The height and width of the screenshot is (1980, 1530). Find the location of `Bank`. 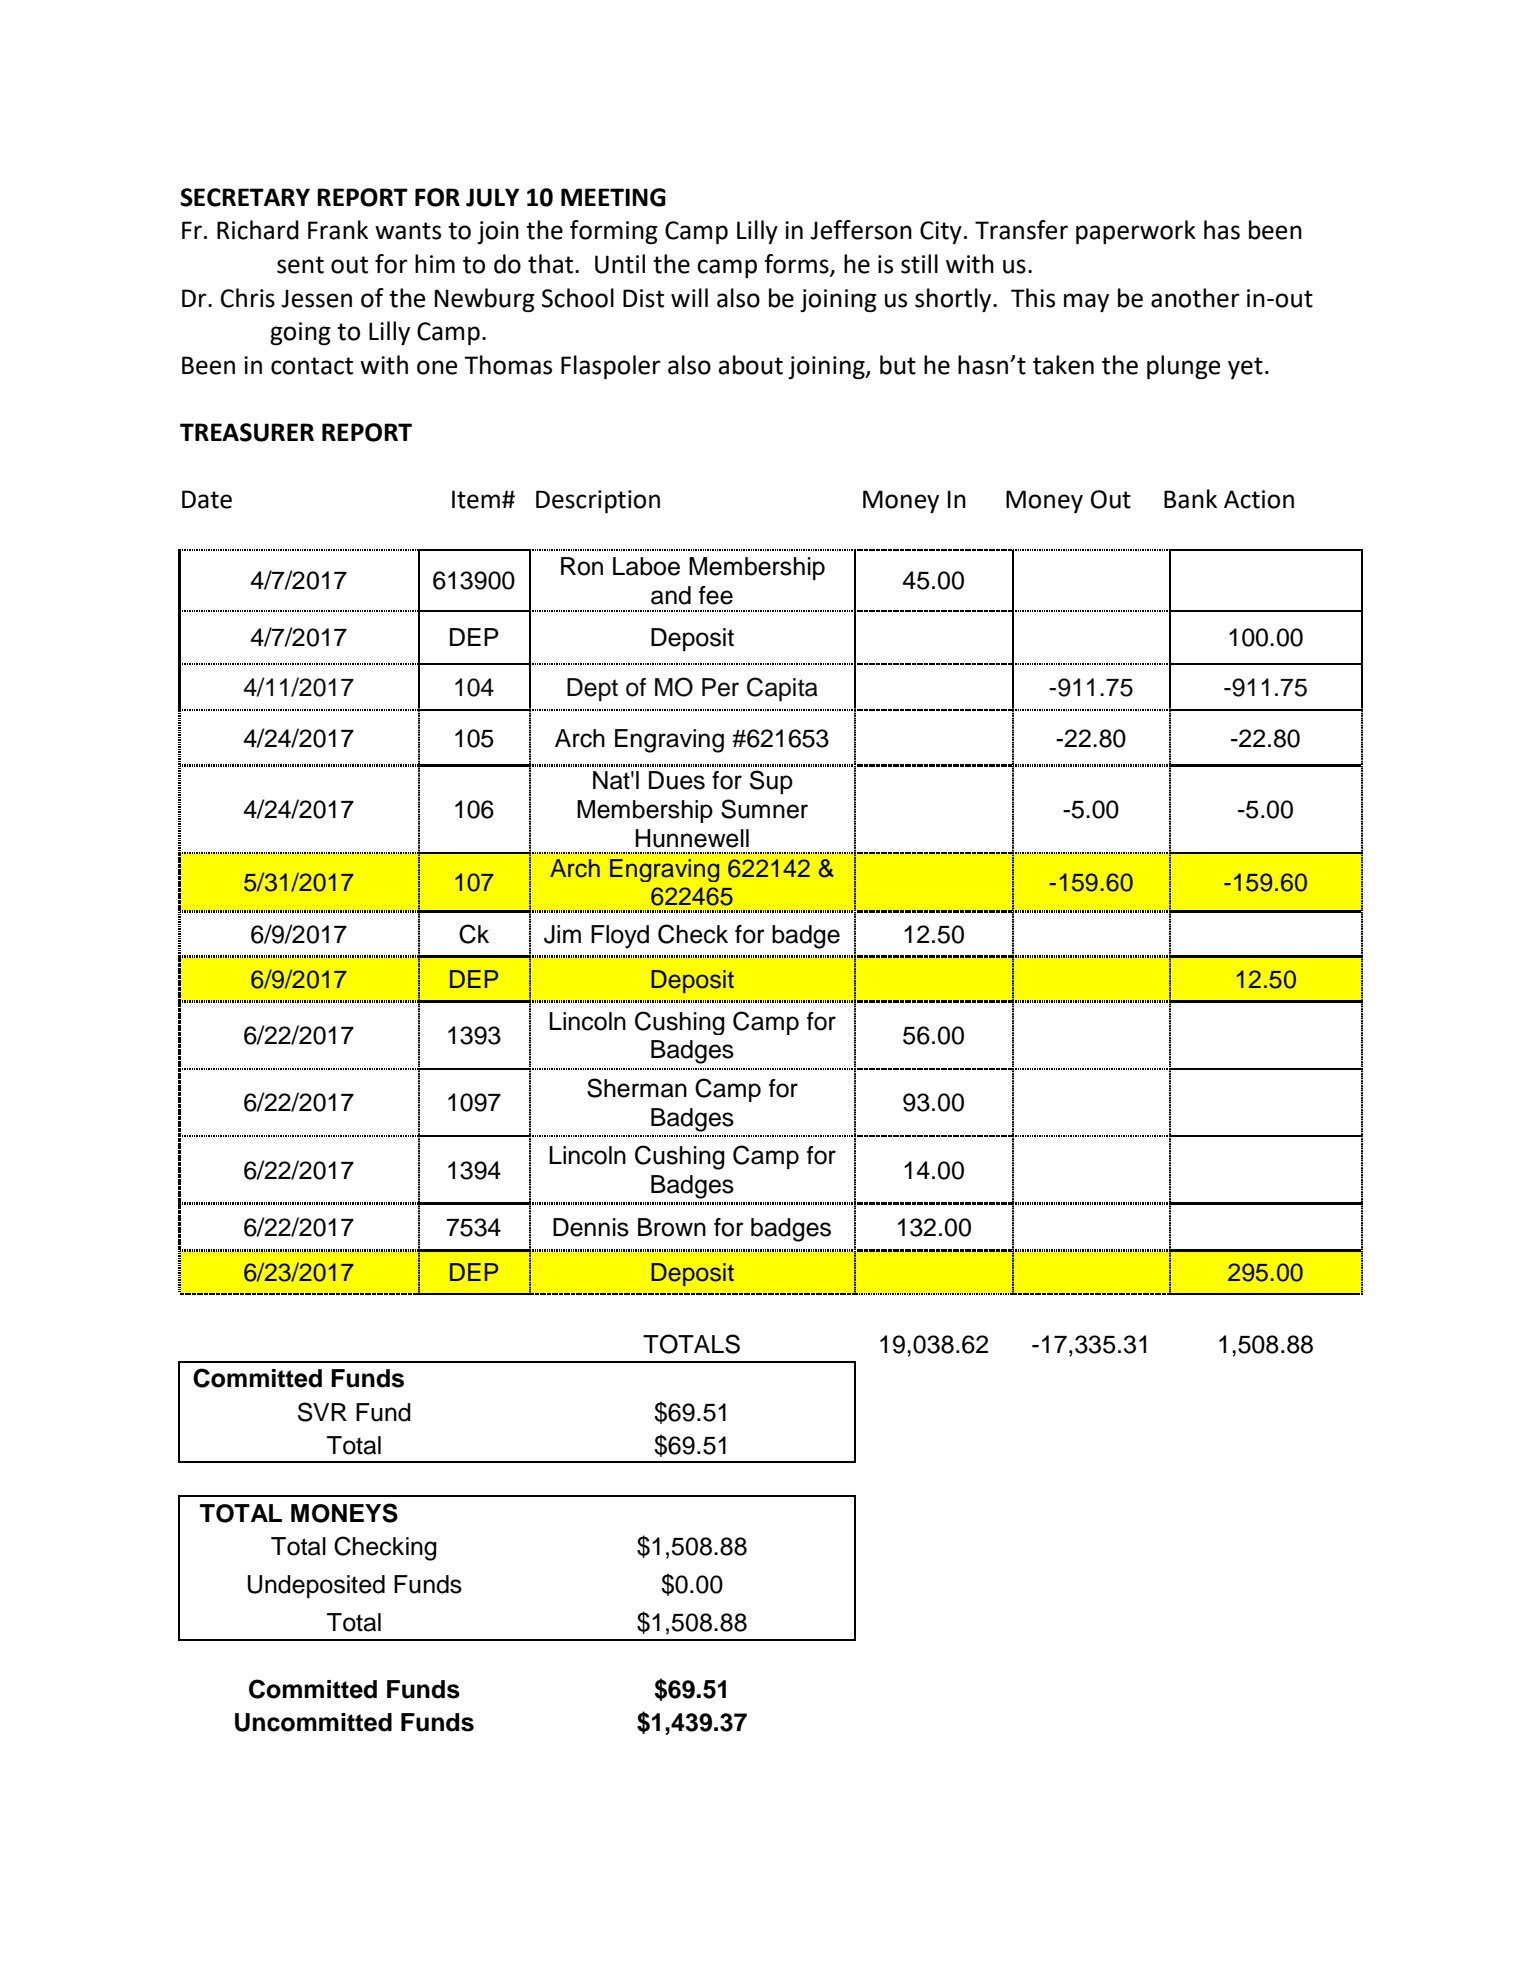

Bank is located at coordinates (1190, 499).
